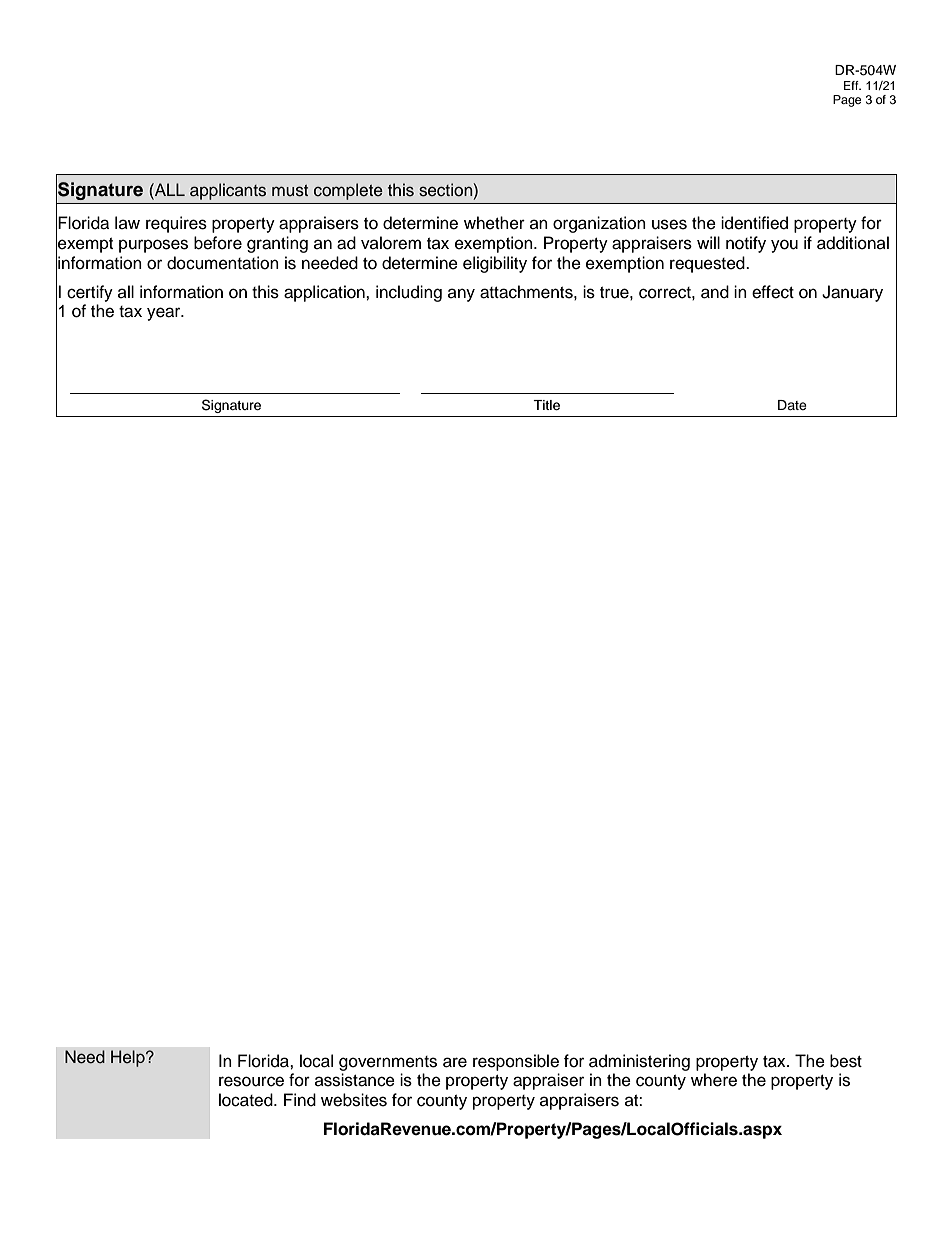 The image size is (952, 1233). What do you see at coordinates (773, 292) in the image?
I see `effect` at bounding box center [773, 292].
